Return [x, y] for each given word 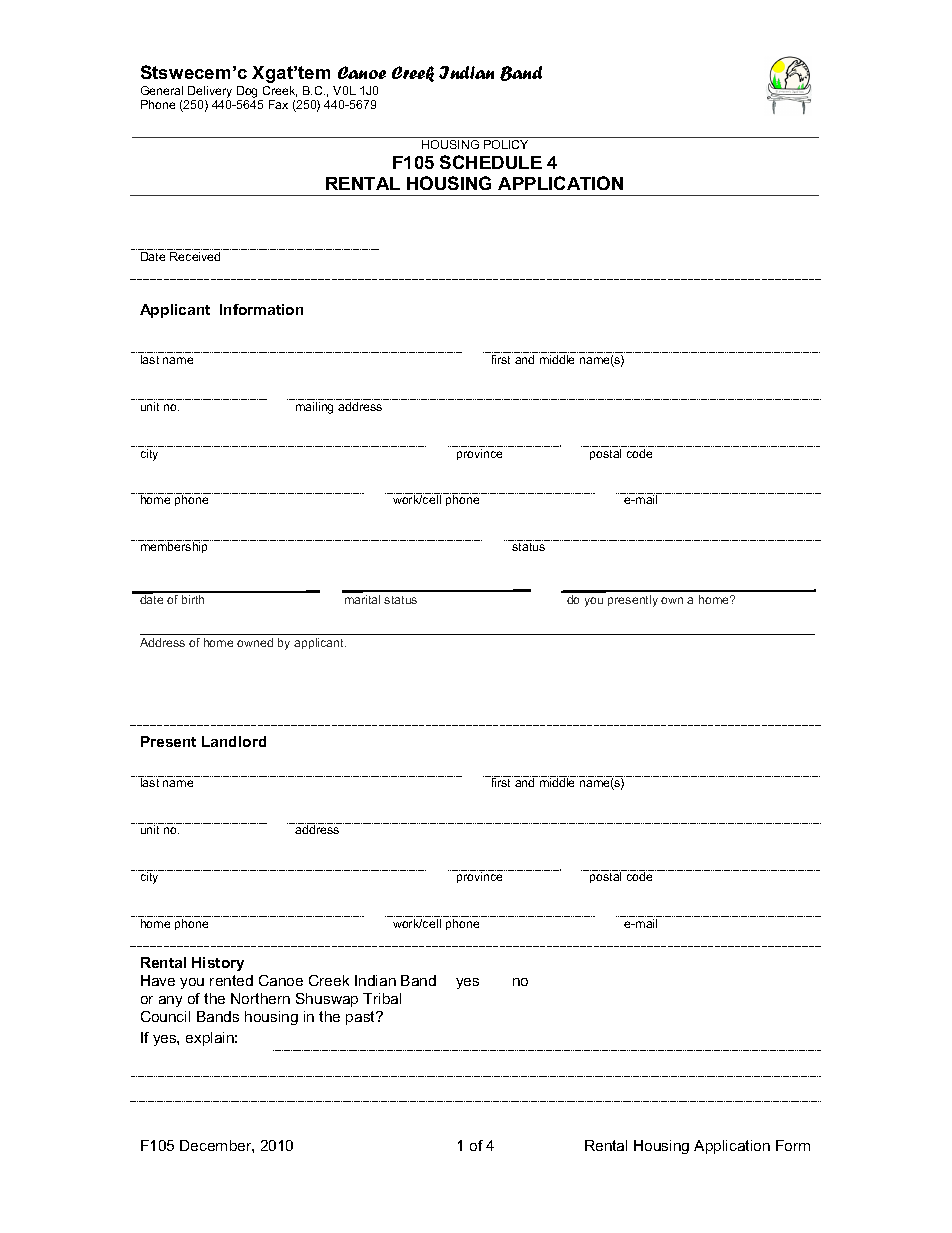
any [170, 1001]
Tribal [382, 998]
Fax [278, 104]
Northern [260, 998]
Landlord [234, 741]
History [218, 964]
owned [255, 642]
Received [195, 256]
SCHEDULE [491, 162]
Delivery [209, 93]
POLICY [506, 143]
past [362, 1018]
